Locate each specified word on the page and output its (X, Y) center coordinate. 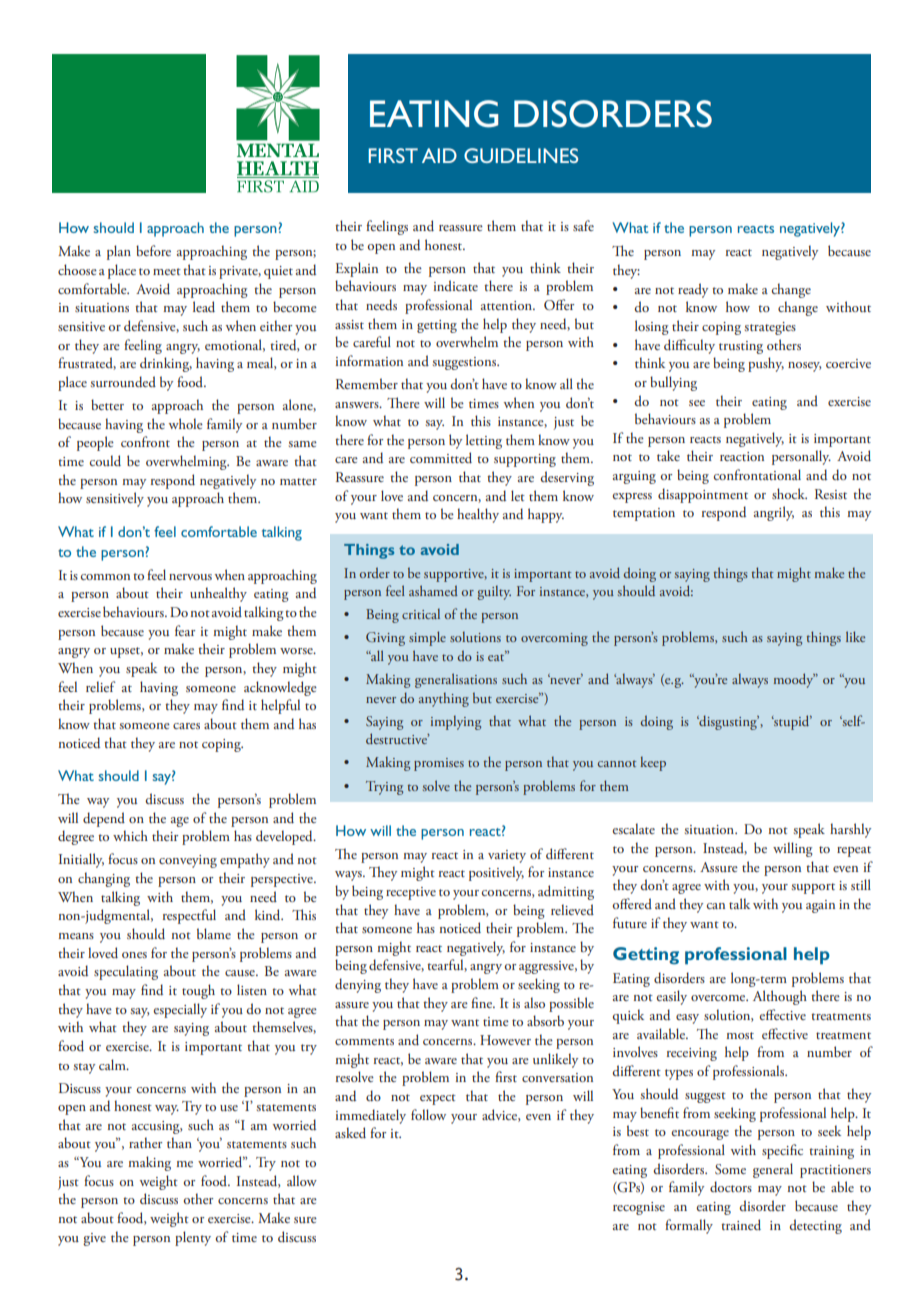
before (153, 250)
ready (693, 290)
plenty (193, 1238)
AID (439, 155)
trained (741, 1224)
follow (428, 1114)
